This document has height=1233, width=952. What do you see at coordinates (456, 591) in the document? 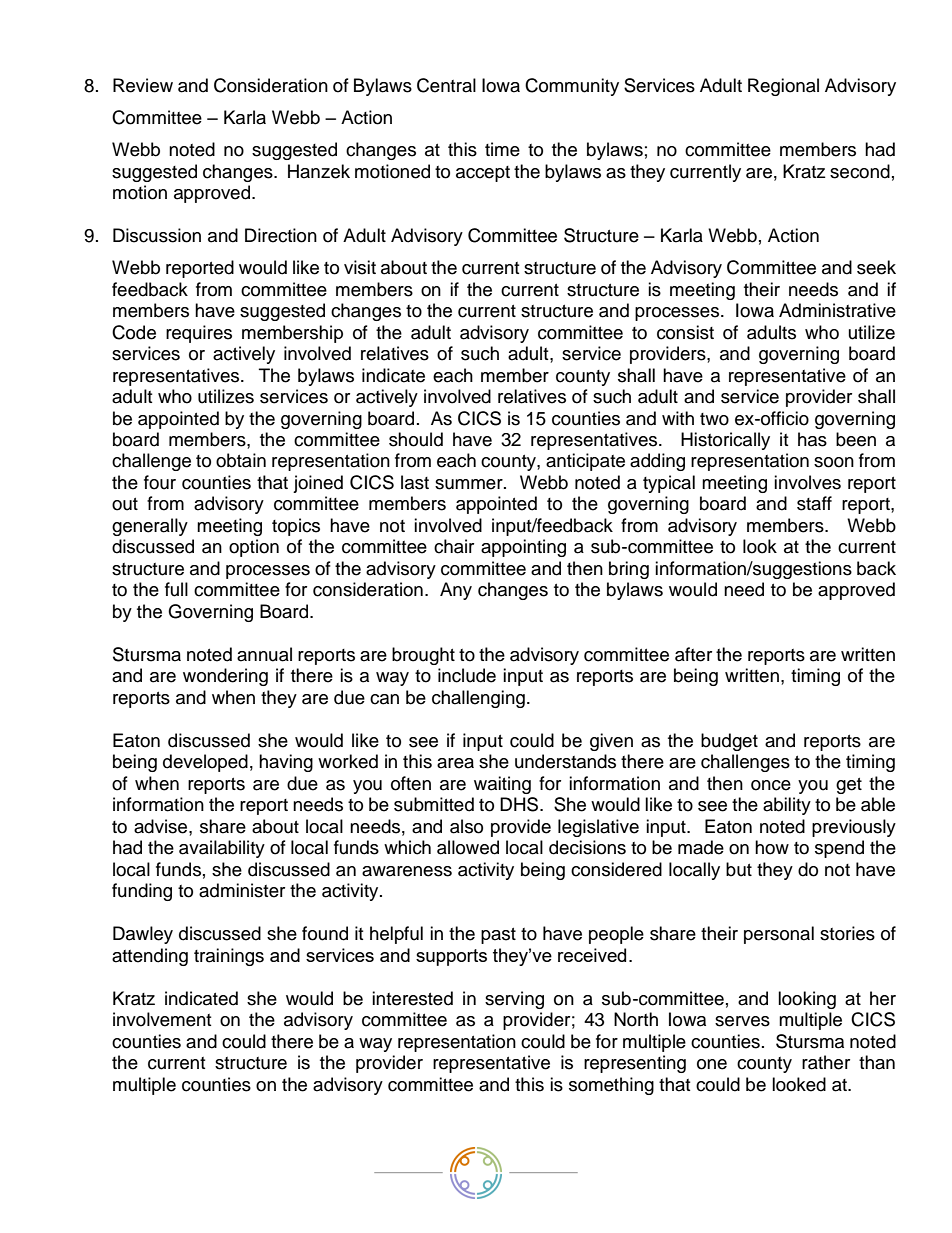
I see `Any` at bounding box center [456, 591].
